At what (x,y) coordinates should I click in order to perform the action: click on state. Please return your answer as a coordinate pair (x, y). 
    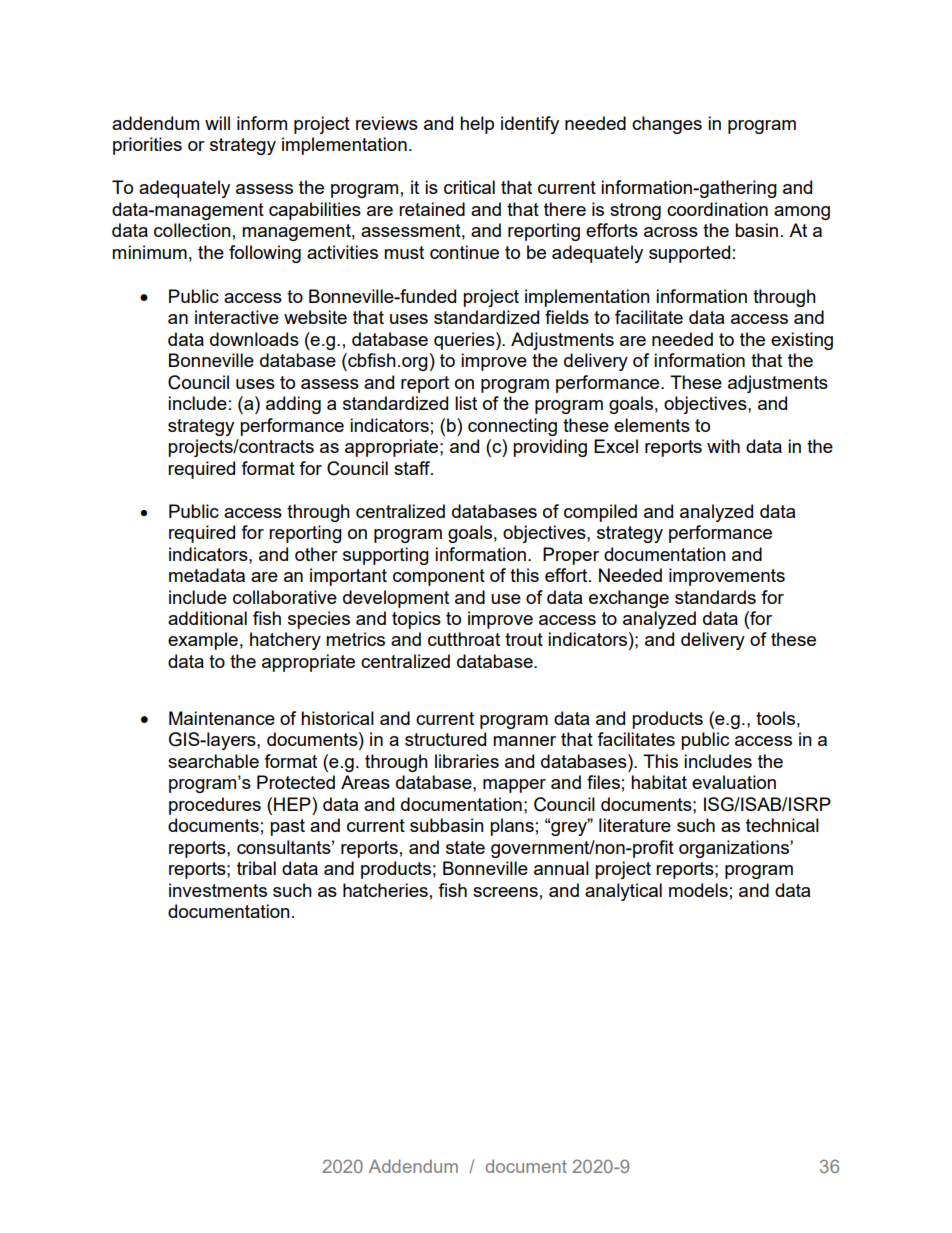
    Looking at the image, I should click on (465, 847).
